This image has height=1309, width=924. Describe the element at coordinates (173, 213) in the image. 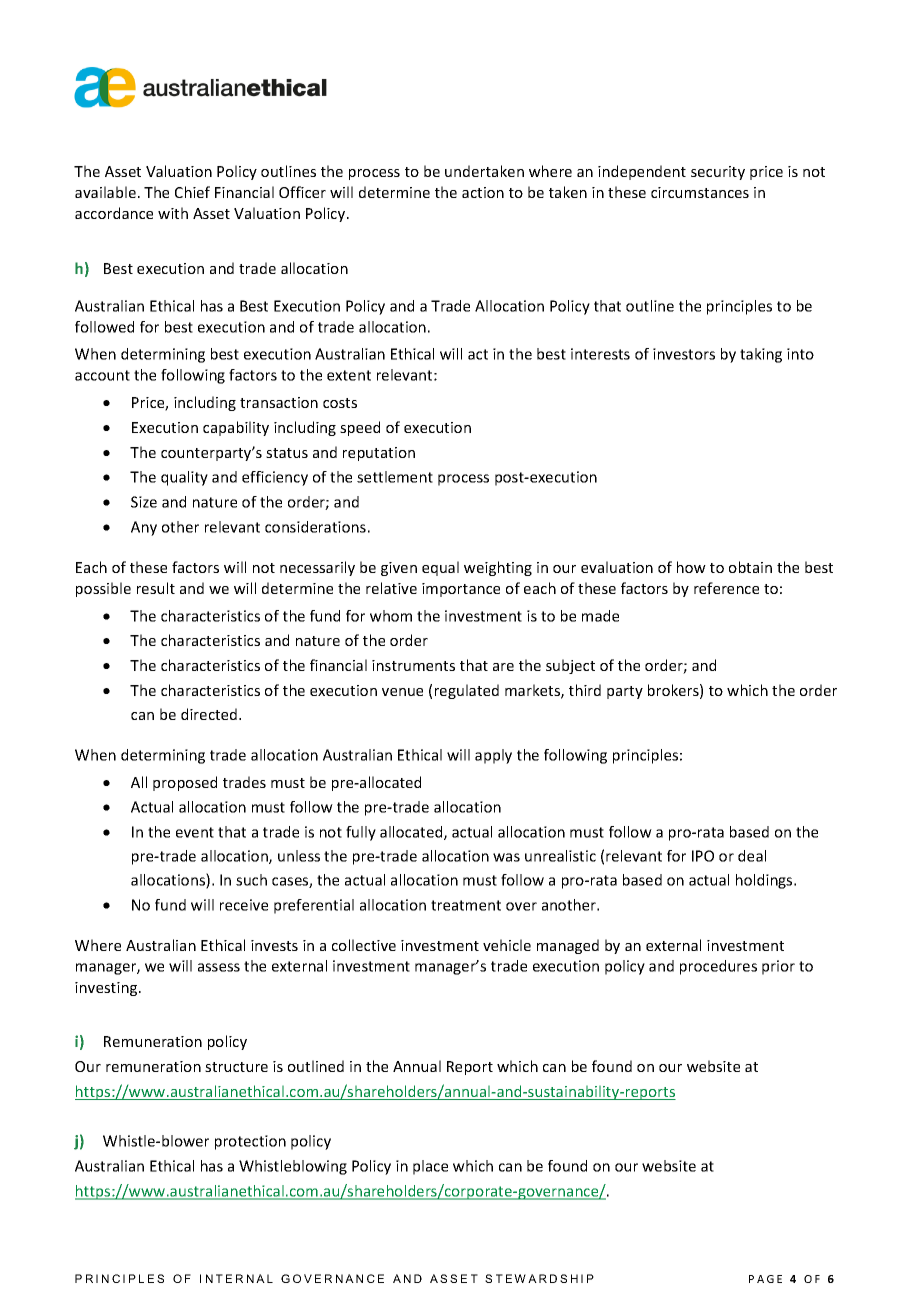

I see `with` at that location.
